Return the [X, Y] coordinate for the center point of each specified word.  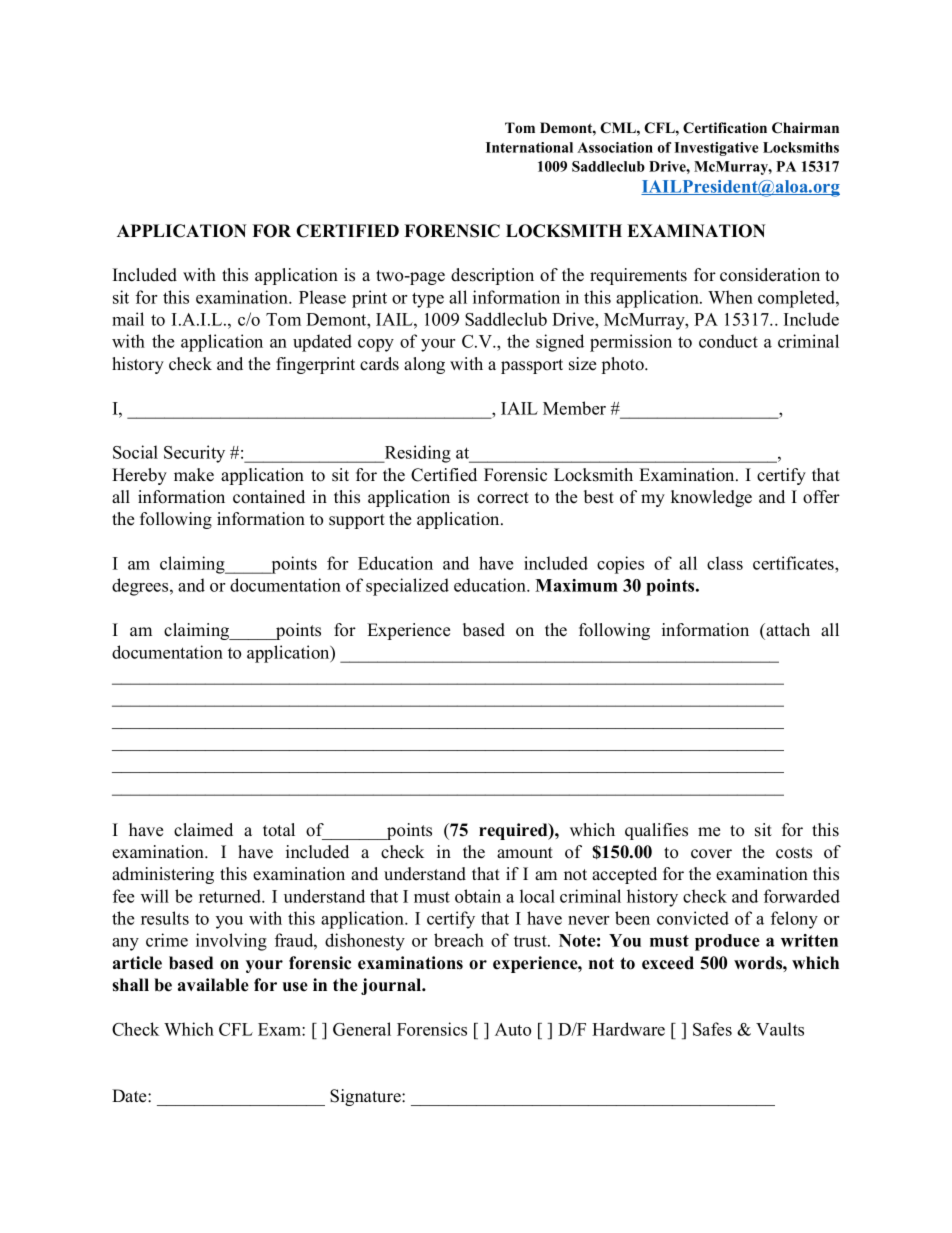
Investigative [716, 149]
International [529, 147]
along [424, 365]
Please [322, 297]
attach [787, 630]
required [514, 831]
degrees [141, 587]
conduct [728, 341]
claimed [203, 830]
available [213, 985]
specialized [407, 587]
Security [194, 454]
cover [711, 854]
